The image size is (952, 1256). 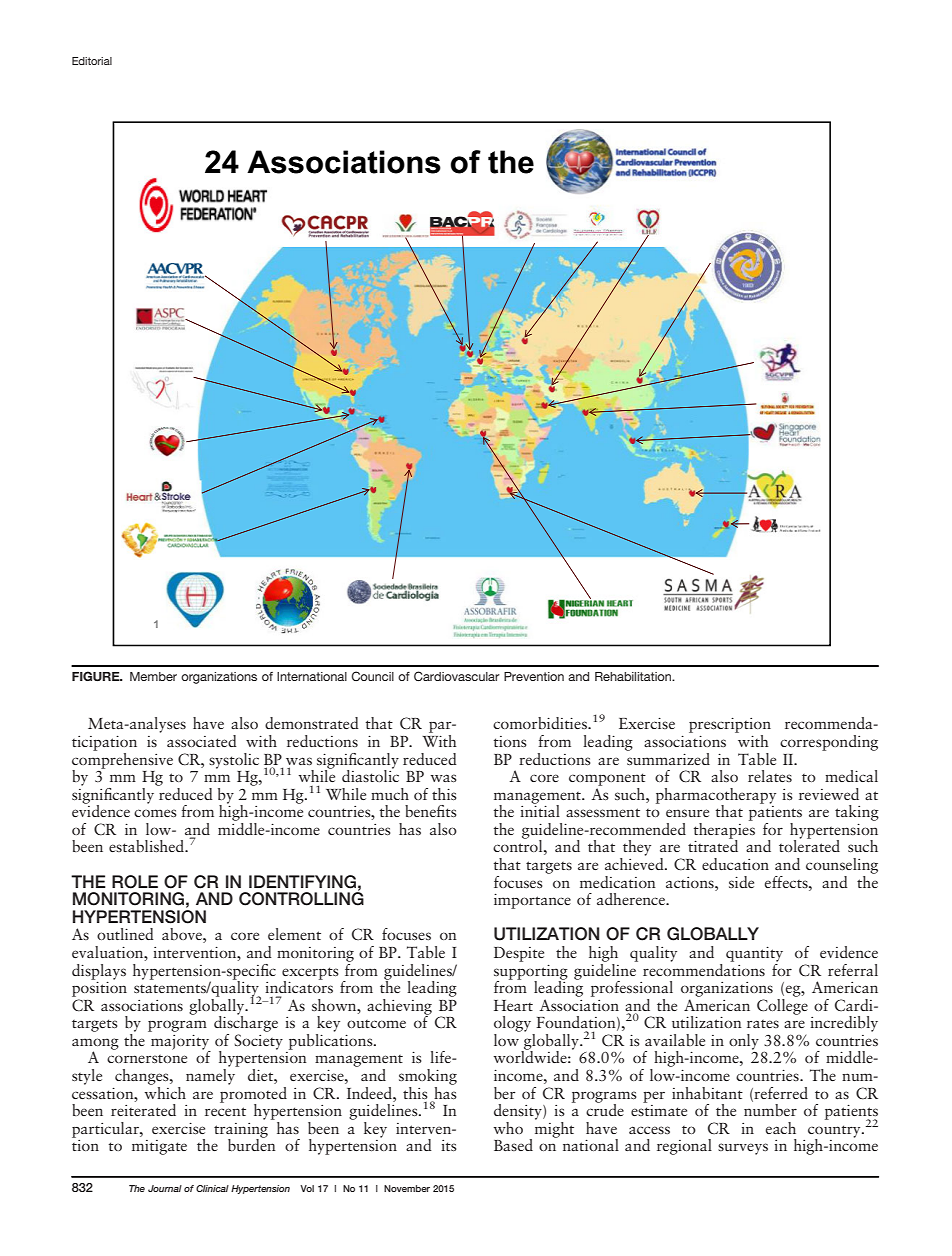 I want to click on Editorial, so click(x=92, y=61).
